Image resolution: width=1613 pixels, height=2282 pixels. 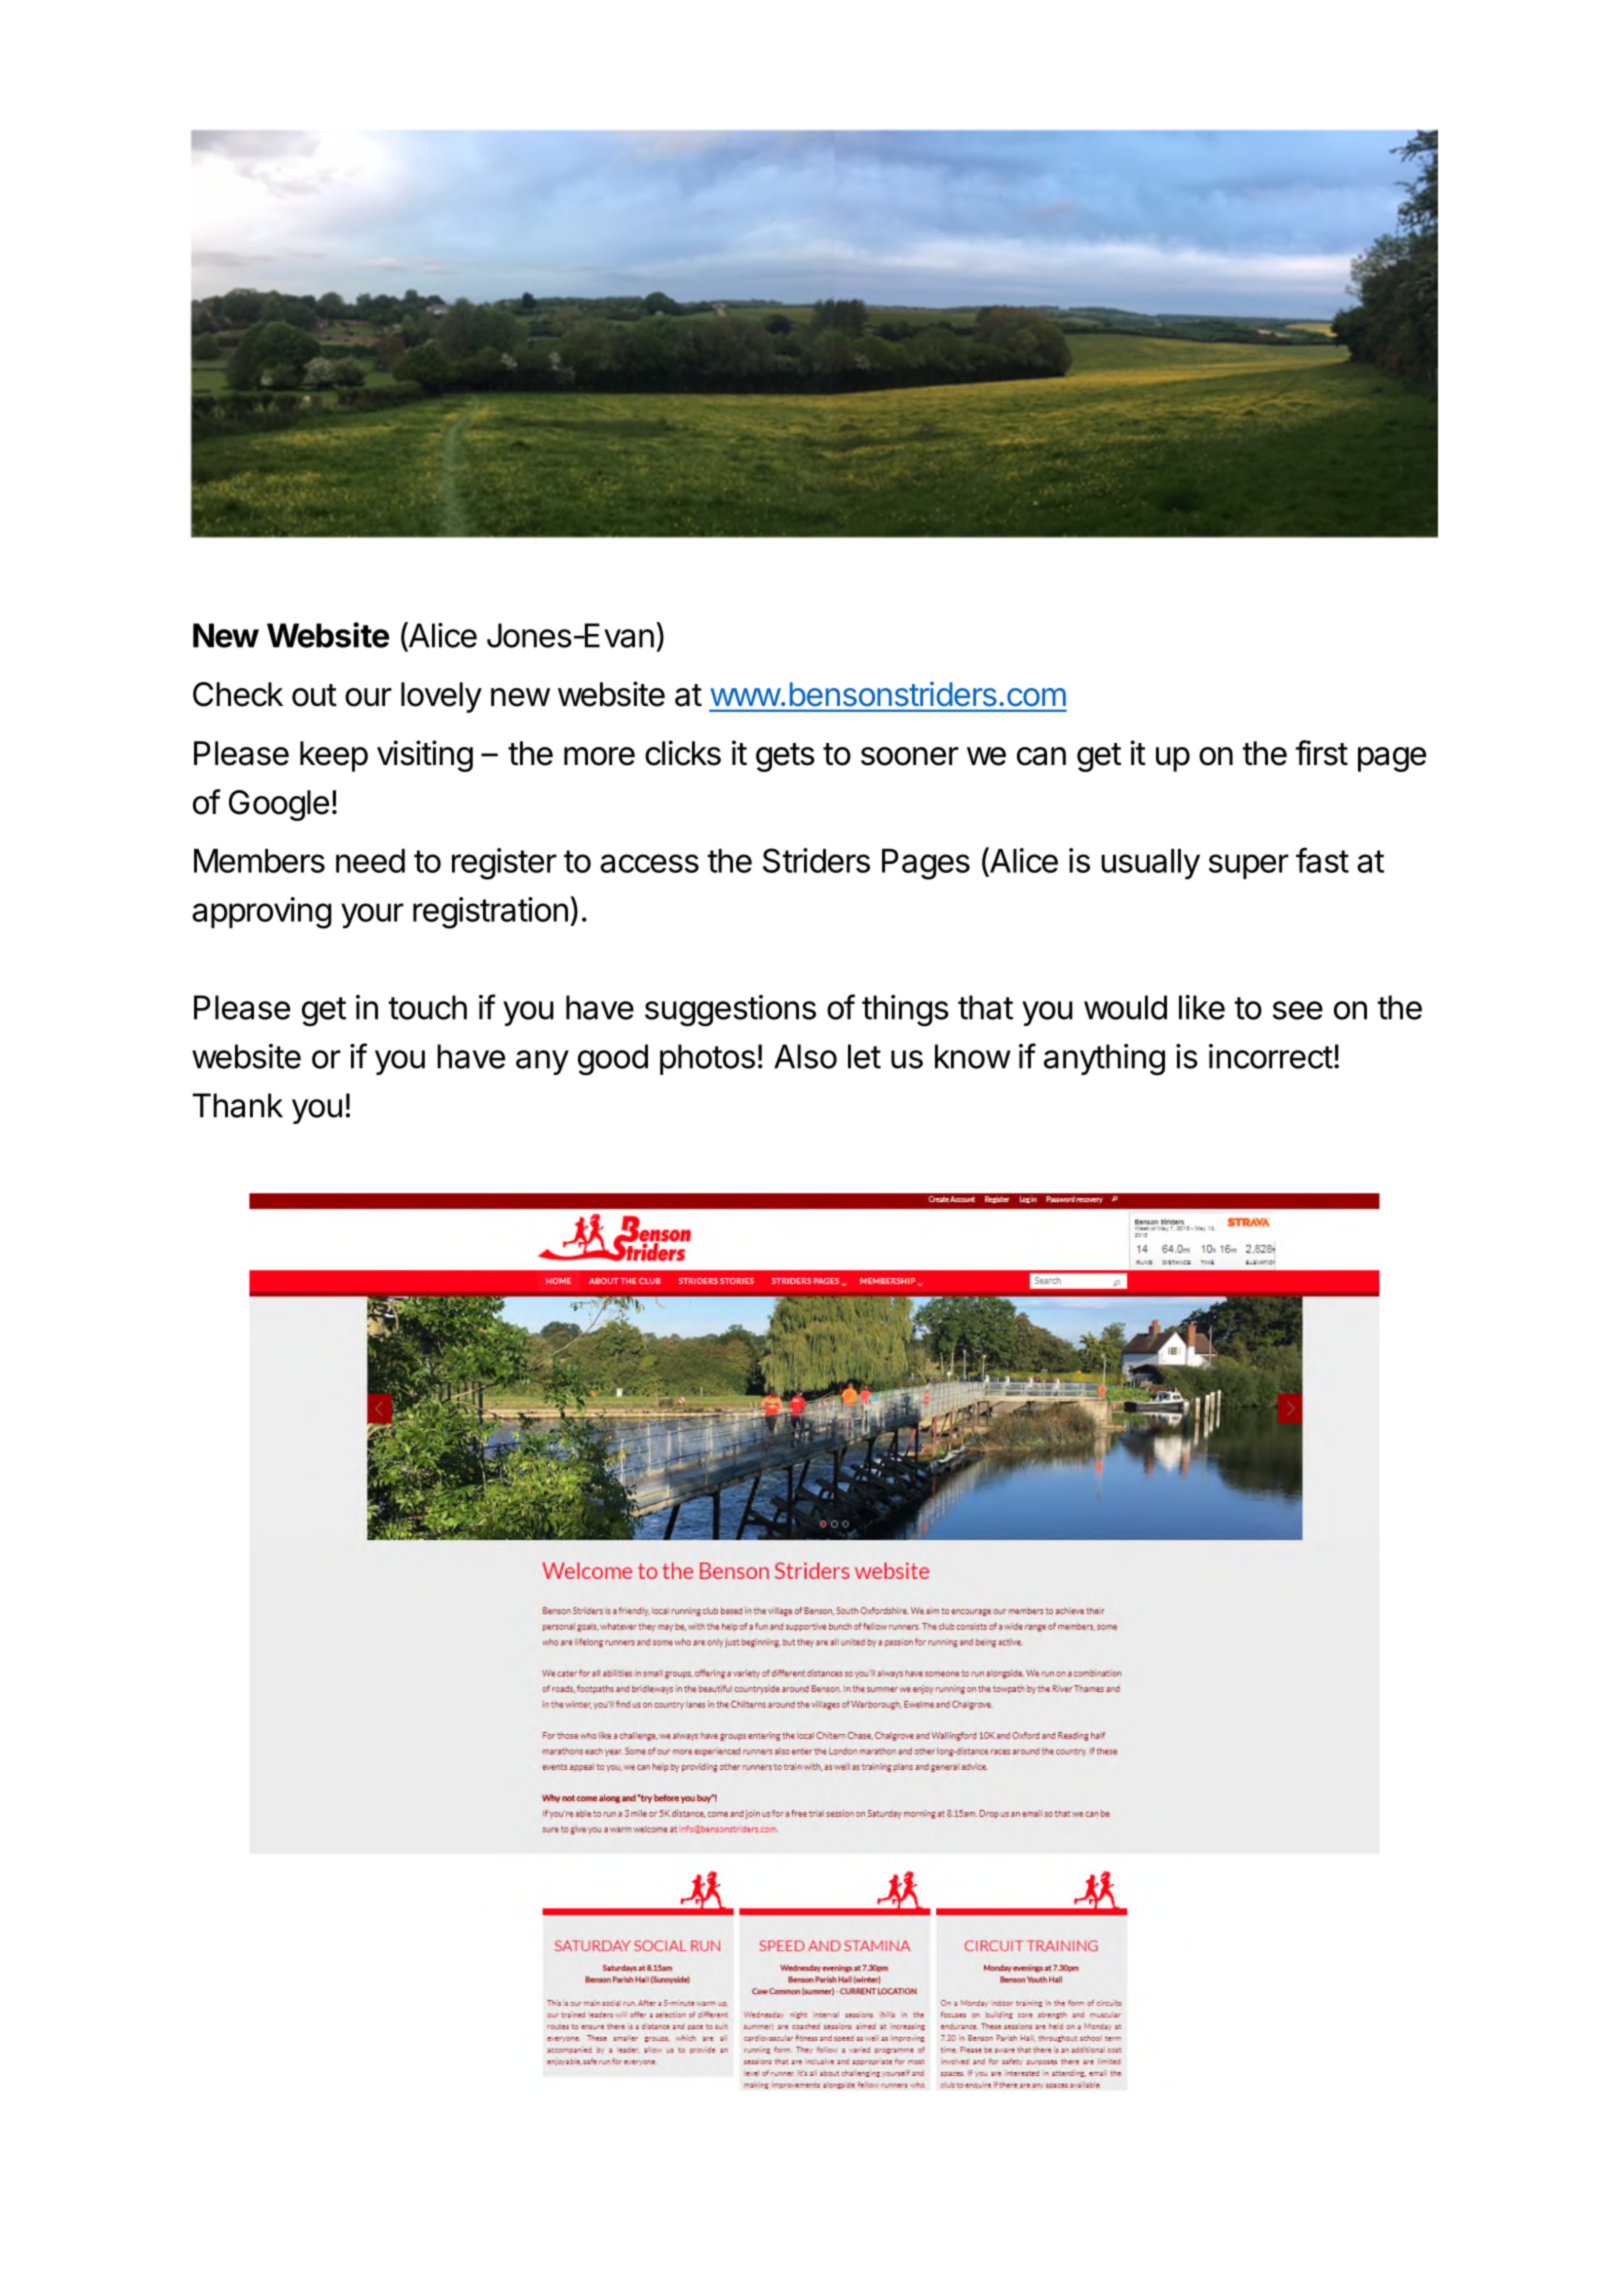 What do you see at coordinates (649, 863) in the page?
I see `access` at bounding box center [649, 863].
